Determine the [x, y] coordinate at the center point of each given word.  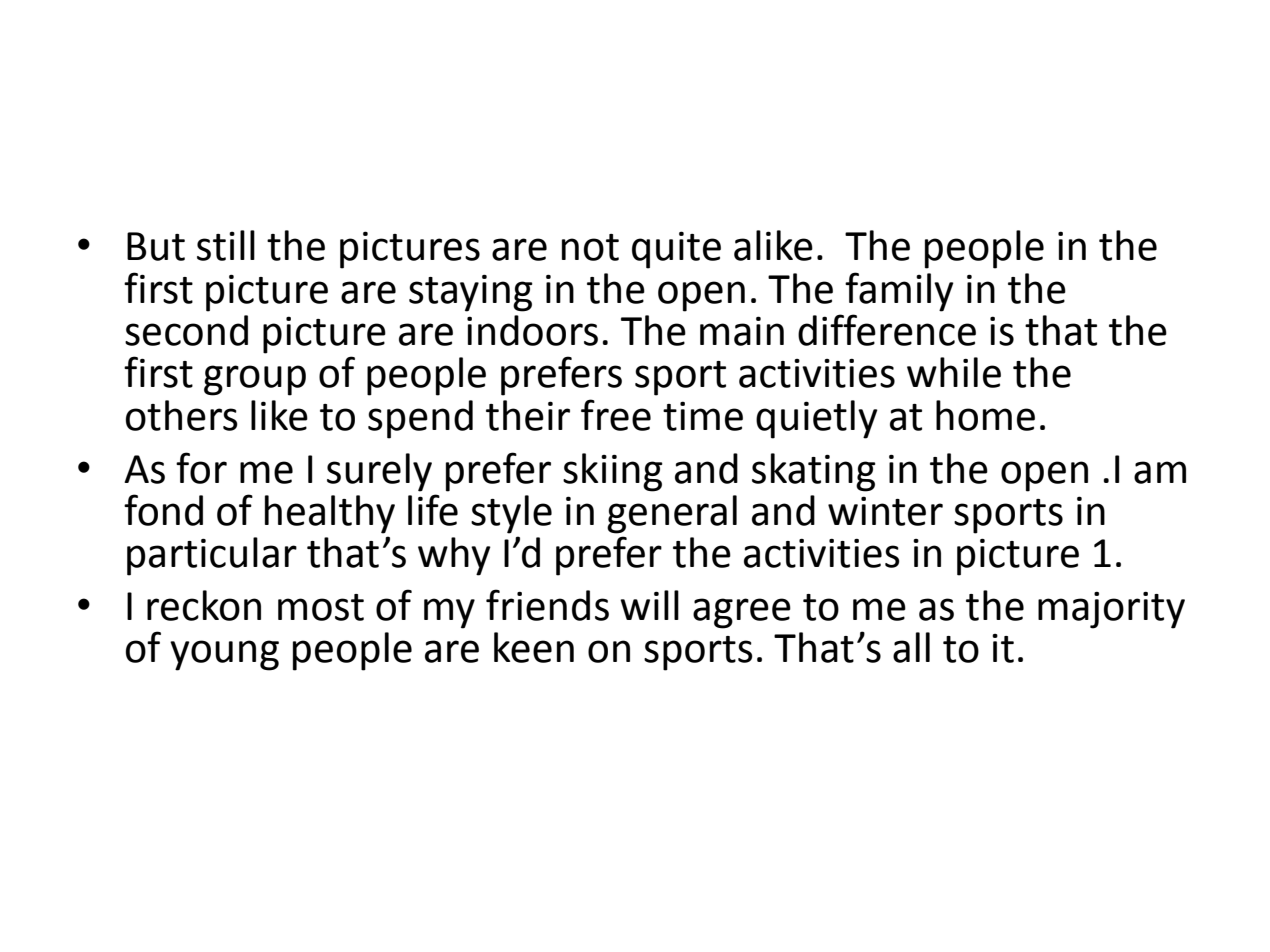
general [672, 514]
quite [676, 250]
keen [534, 647]
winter [885, 511]
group [255, 380]
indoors [532, 330]
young [224, 655]
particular [212, 556]
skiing [613, 472]
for [201, 468]
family [899, 292]
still [226, 245]
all [911, 647]
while [954, 372]
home [985, 415]
